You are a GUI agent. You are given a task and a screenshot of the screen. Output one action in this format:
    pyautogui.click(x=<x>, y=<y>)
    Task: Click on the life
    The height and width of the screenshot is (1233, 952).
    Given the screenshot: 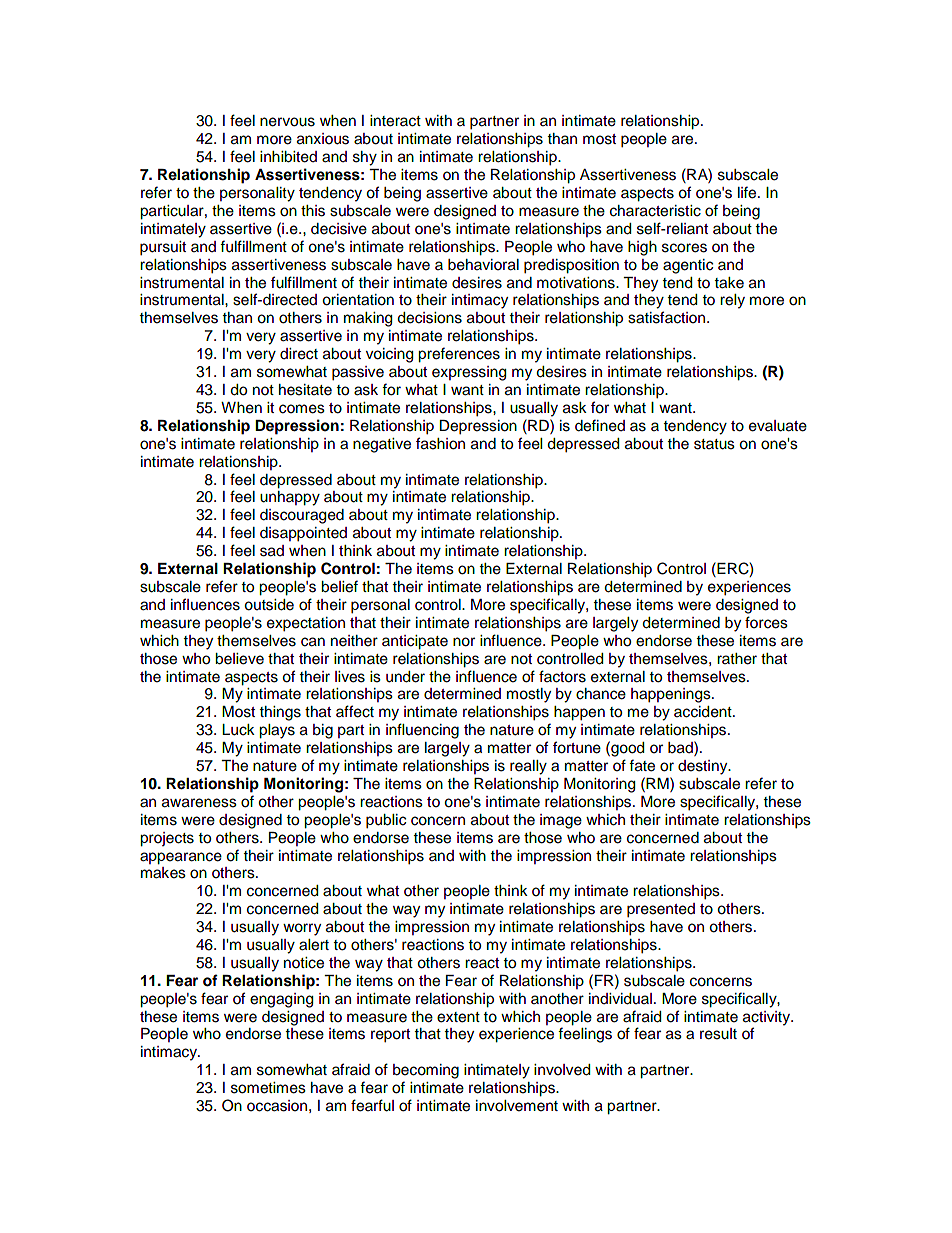 What is the action you would take?
    pyautogui.click(x=748, y=192)
